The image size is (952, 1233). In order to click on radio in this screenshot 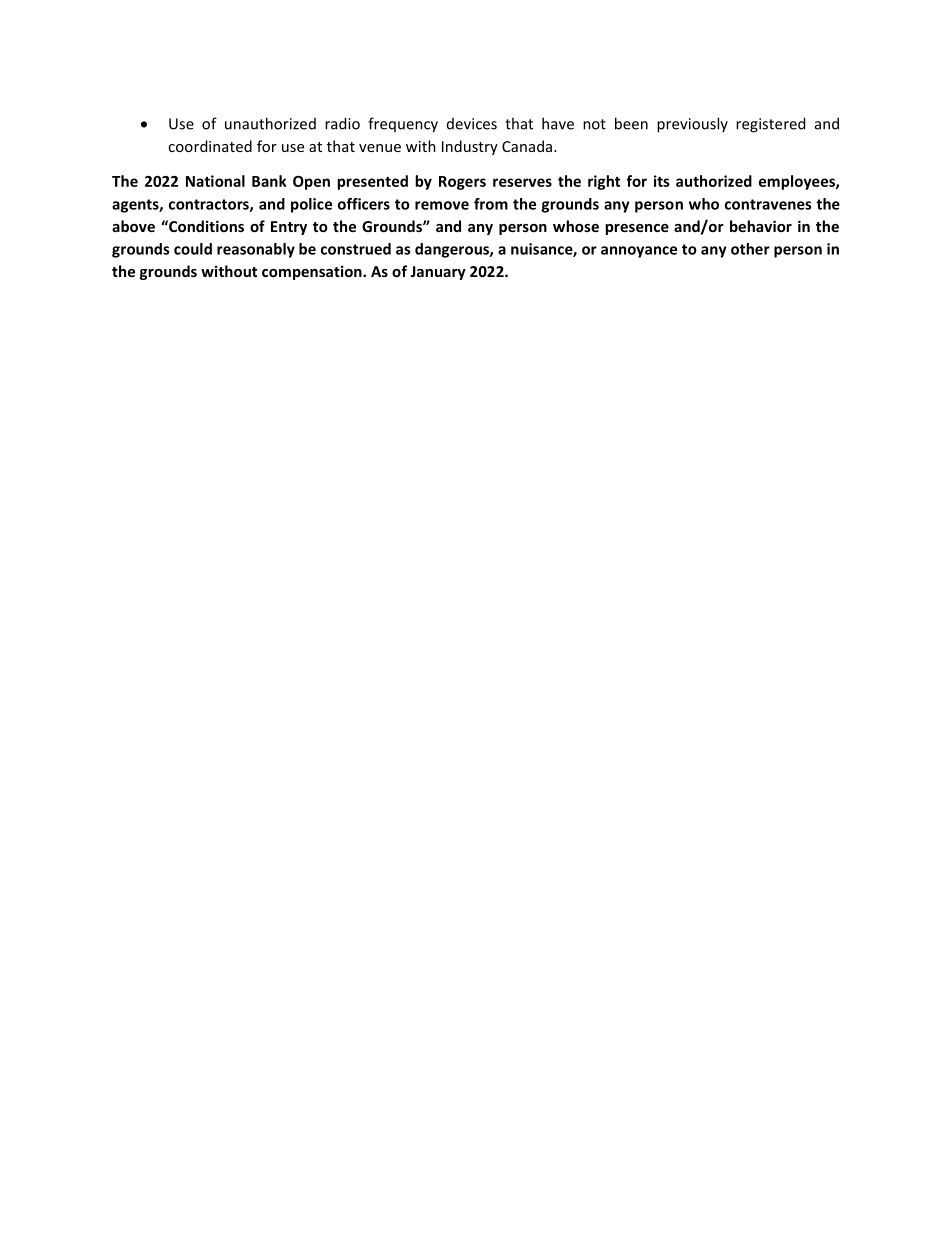, I will do `click(342, 123)`.
